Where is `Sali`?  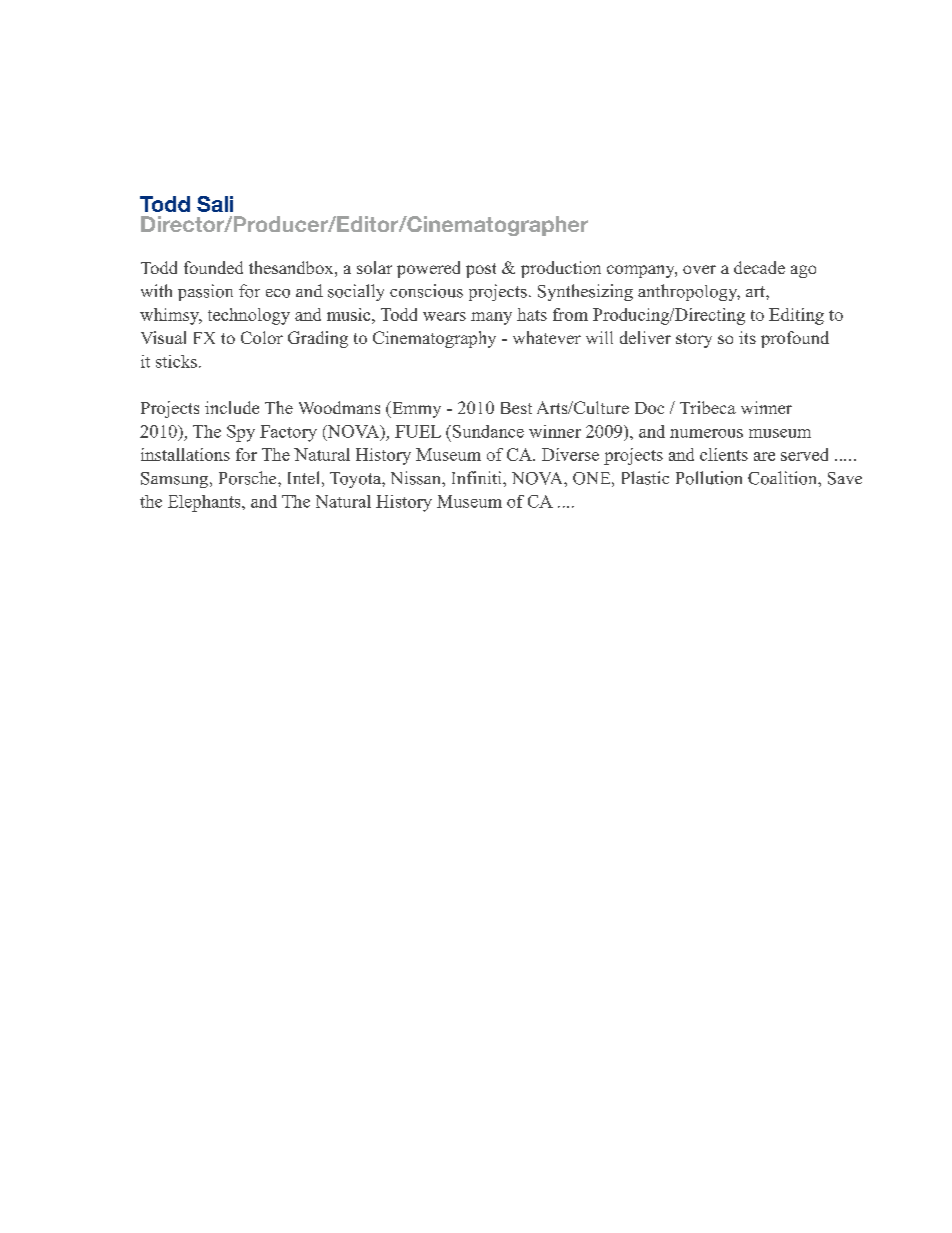 Sali is located at coordinates (215, 204).
